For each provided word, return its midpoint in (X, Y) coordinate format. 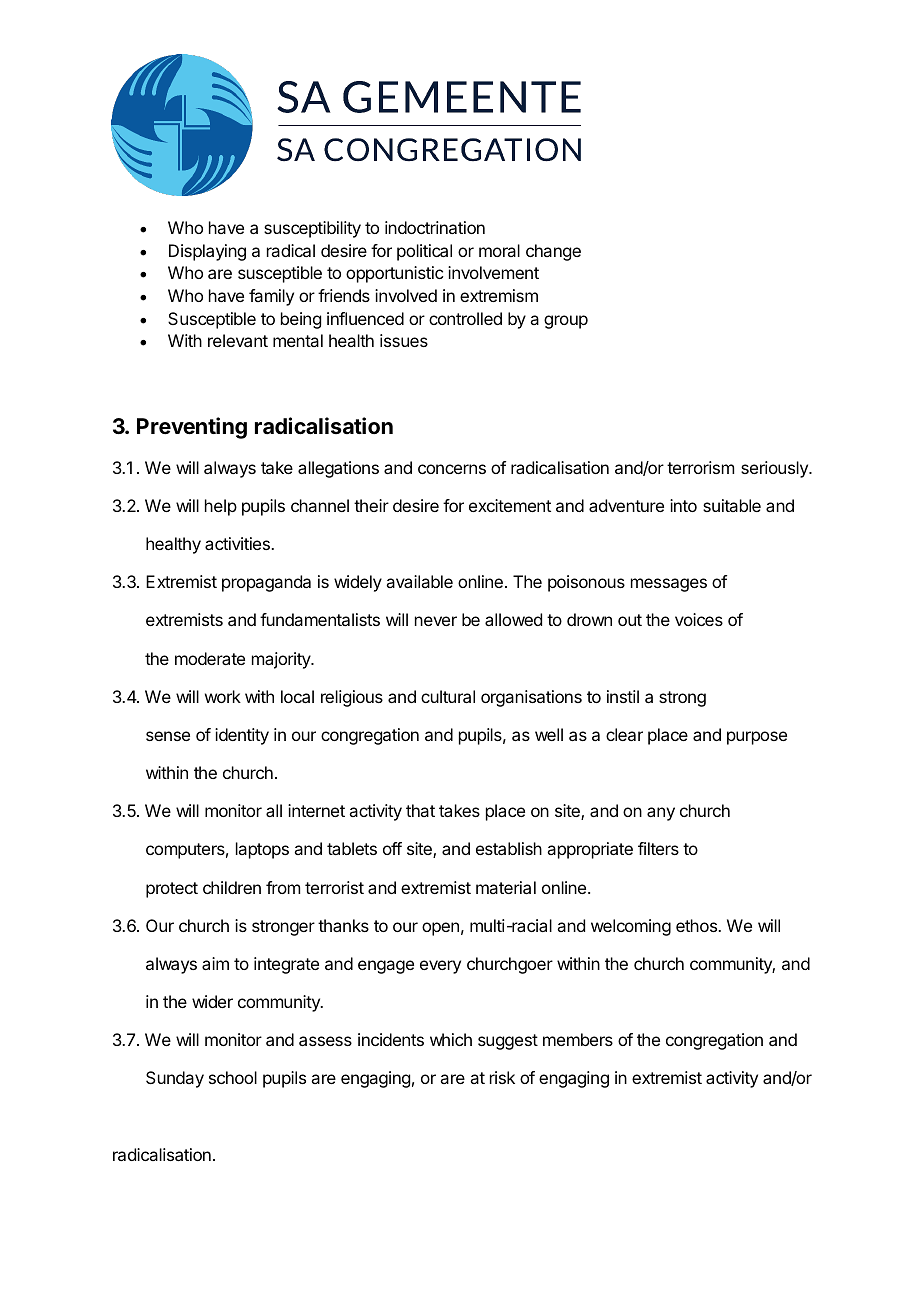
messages (669, 585)
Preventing (192, 428)
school (233, 1077)
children (232, 887)
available (419, 581)
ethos (697, 925)
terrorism (700, 467)
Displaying (207, 252)
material (506, 887)
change (553, 252)
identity (242, 736)
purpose (757, 738)
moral (499, 250)
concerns (452, 469)
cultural (448, 696)
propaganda (266, 583)
